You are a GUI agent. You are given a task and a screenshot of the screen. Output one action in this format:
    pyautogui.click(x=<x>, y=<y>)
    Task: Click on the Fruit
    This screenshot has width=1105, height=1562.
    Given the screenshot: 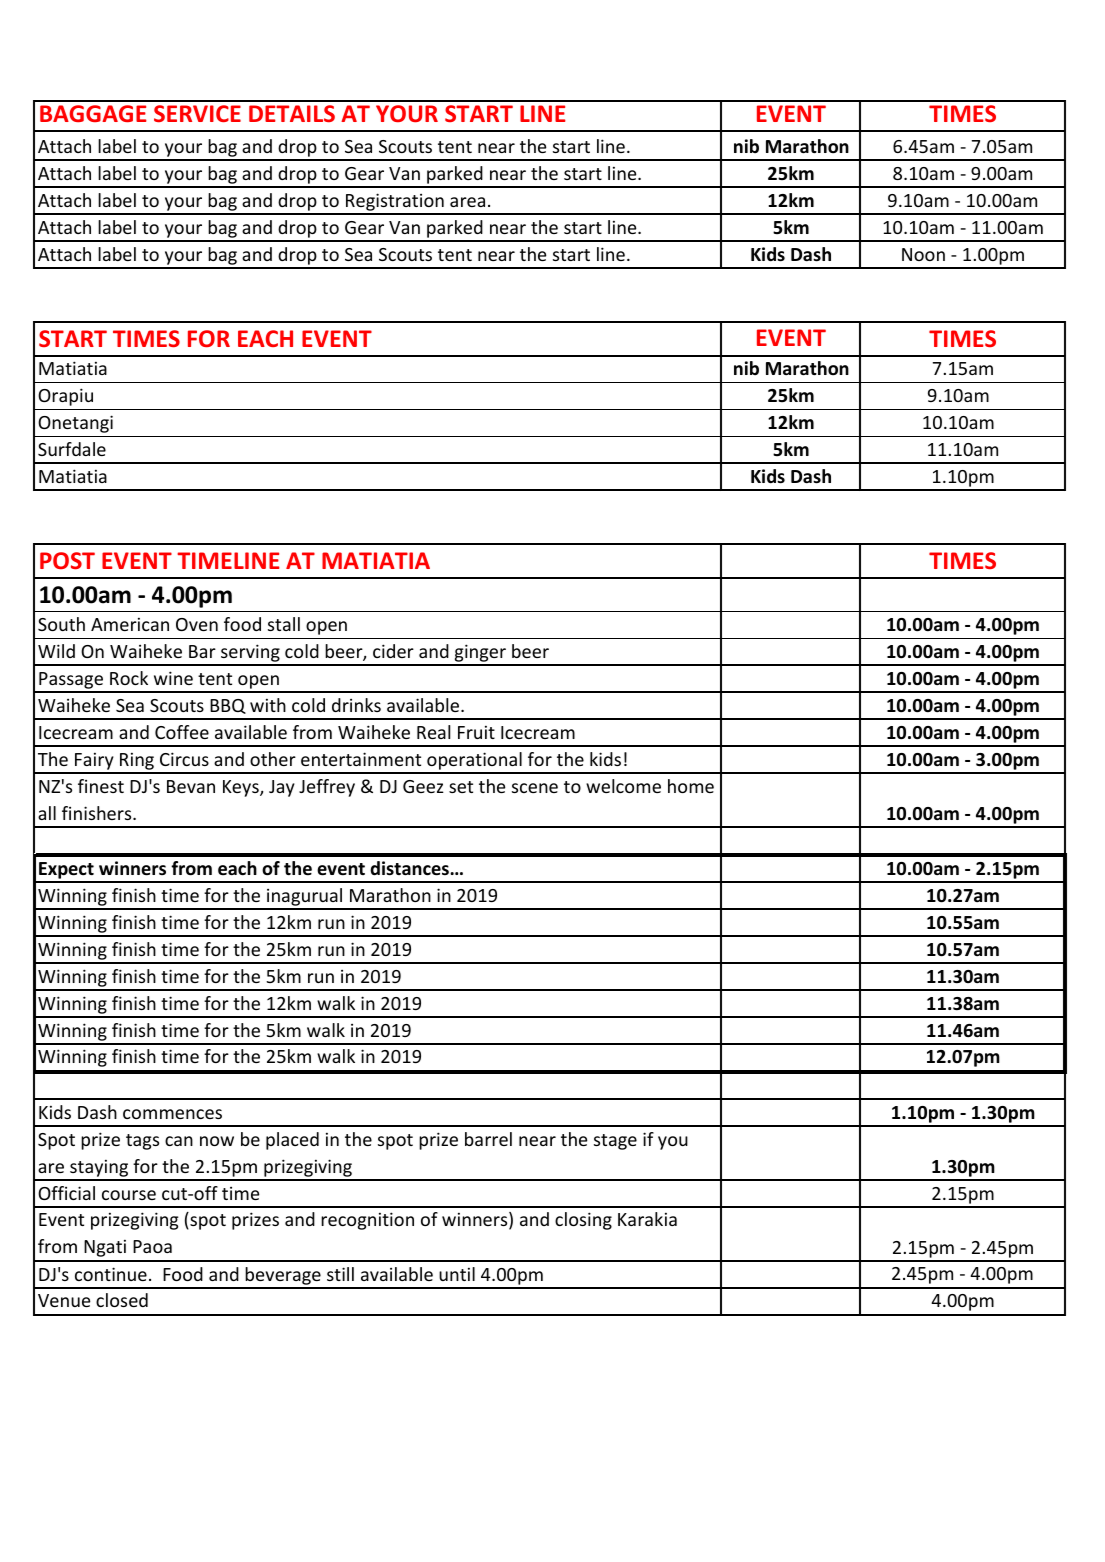 What is the action you would take?
    pyautogui.click(x=476, y=732)
